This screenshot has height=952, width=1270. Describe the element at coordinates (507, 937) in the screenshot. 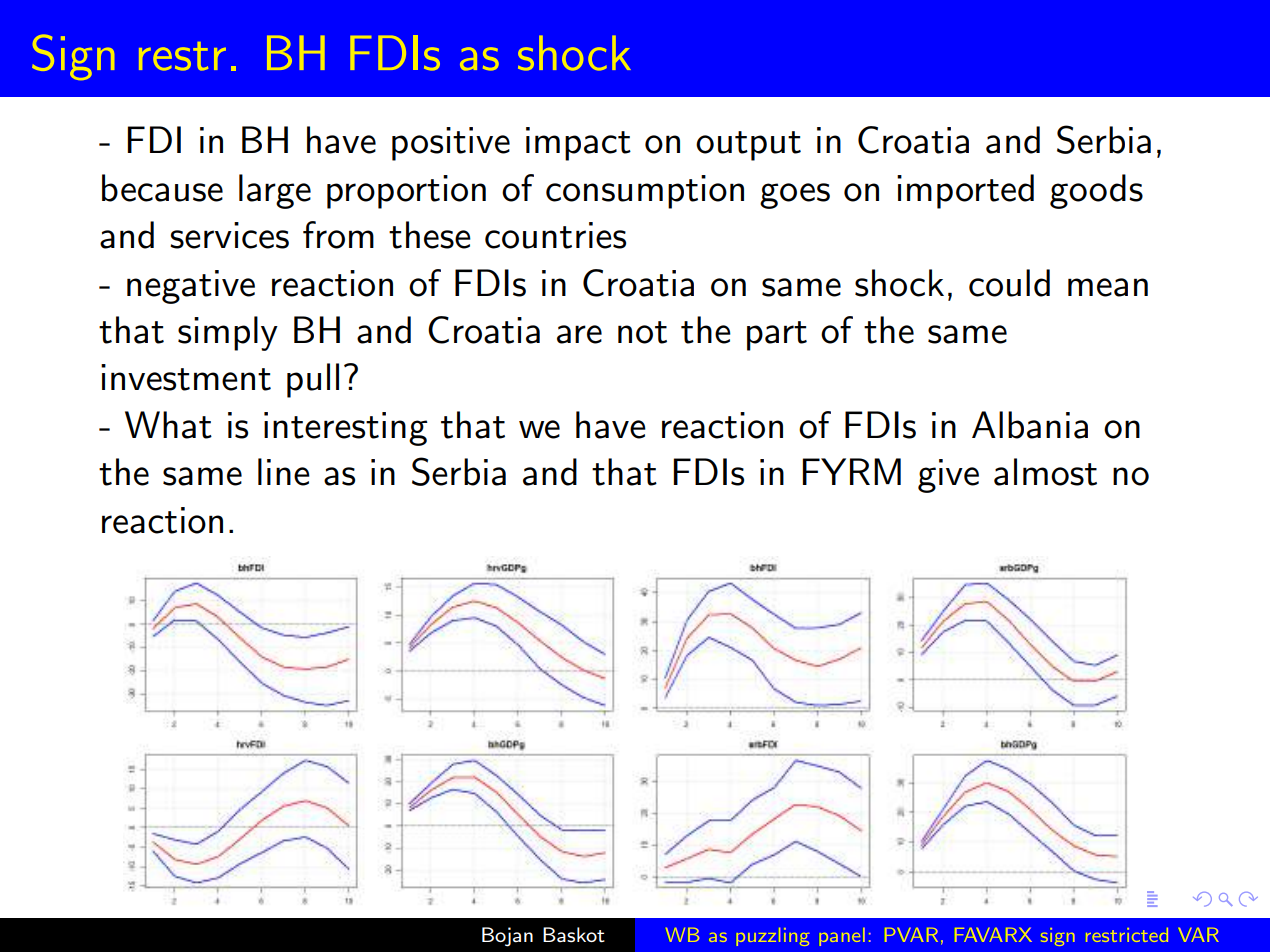

I see `Bojan` at that location.
